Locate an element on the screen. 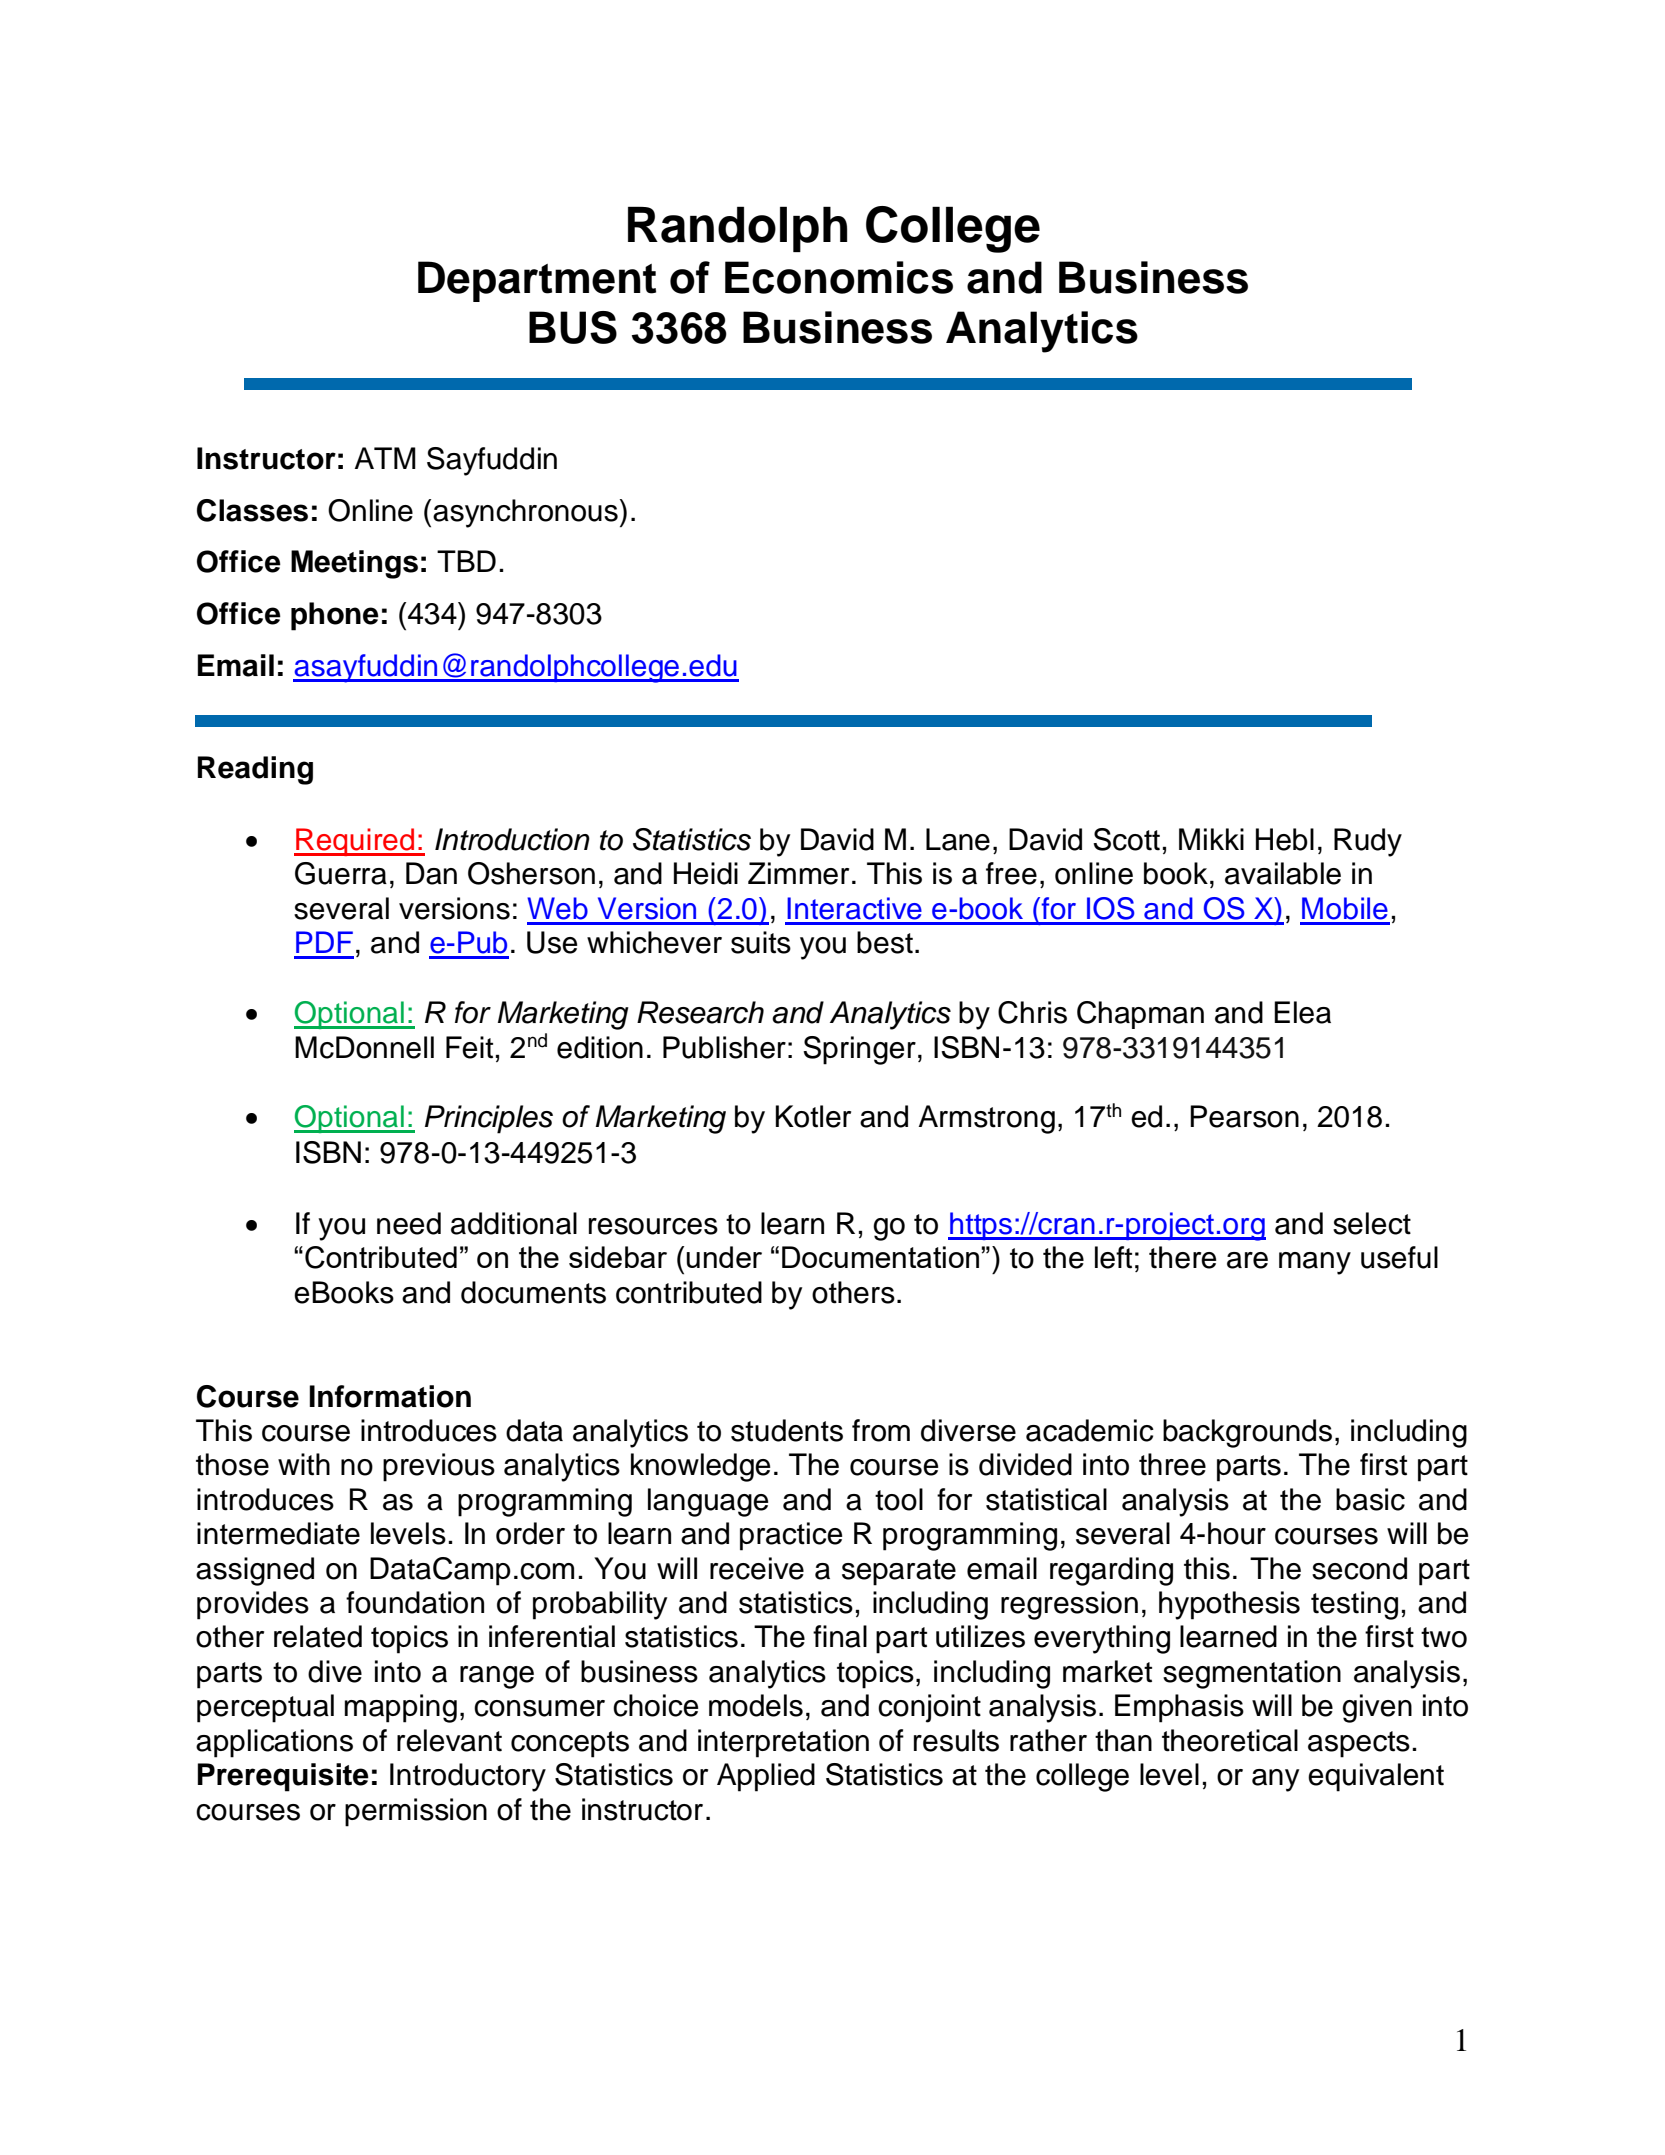 The height and width of the screenshot is (2155, 1665). many is located at coordinates (1315, 1263).
